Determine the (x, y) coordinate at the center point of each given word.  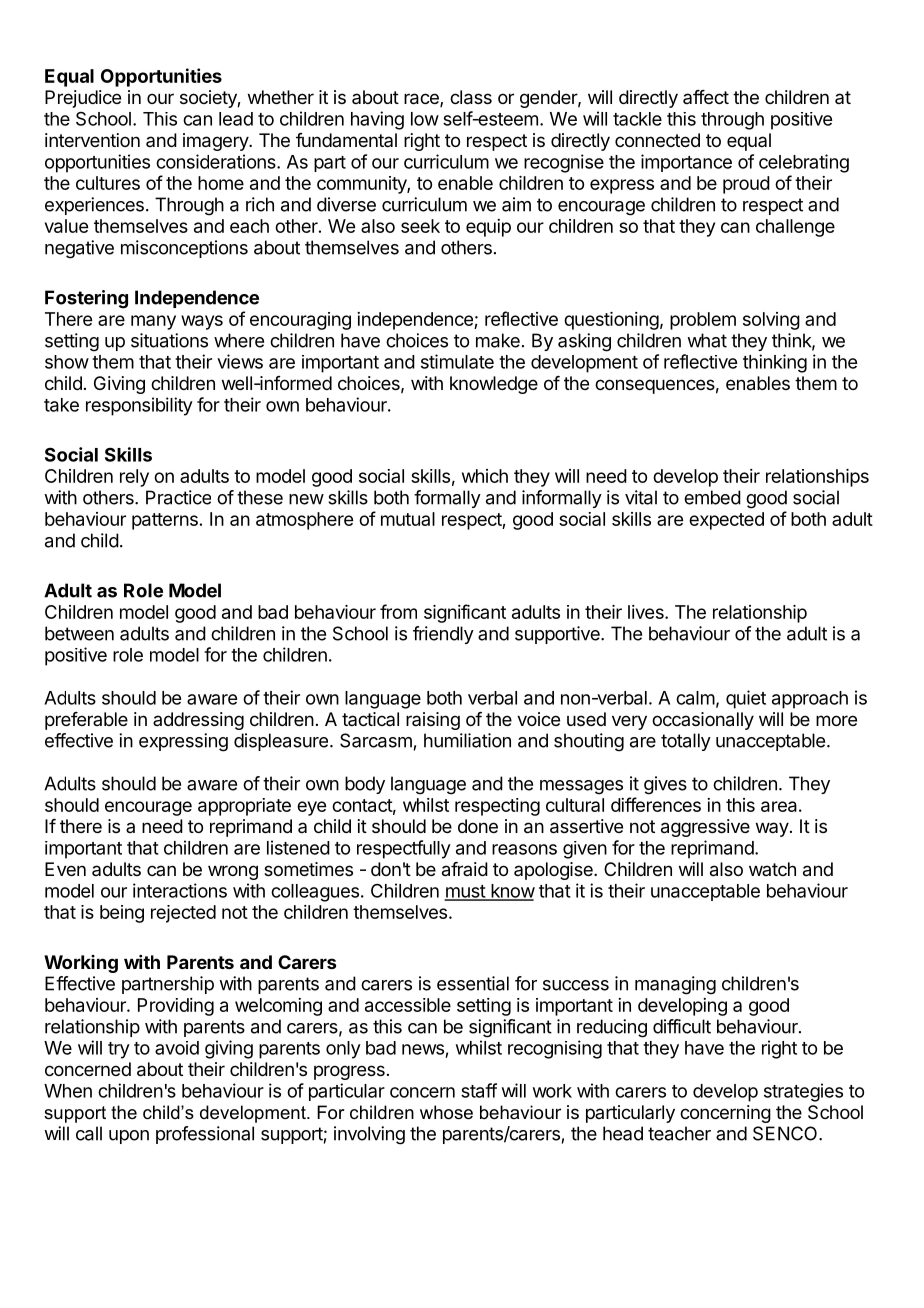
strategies (803, 1092)
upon (129, 1137)
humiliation (467, 740)
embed (712, 497)
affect (706, 97)
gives (665, 785)
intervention (92, 140)
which (485, 476)
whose (446, 1112)
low (425, 119)
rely (134, 478)
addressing (198, 721)
